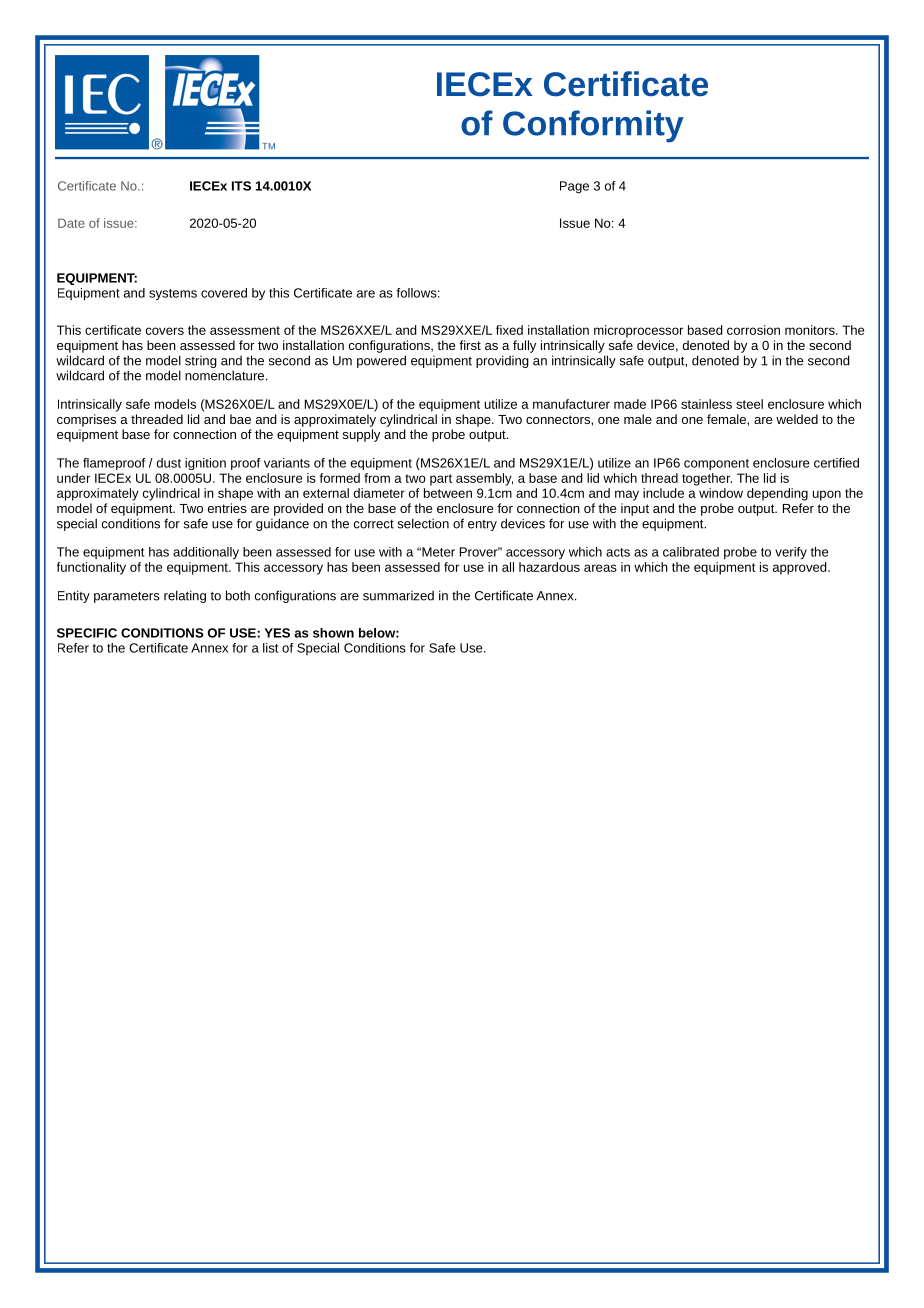 The width and height of the screenshot is (924, 1308). What do you see at coordinates (574, 187) in the screenshot?
I see `Page` at bounding box center [574, 187].
